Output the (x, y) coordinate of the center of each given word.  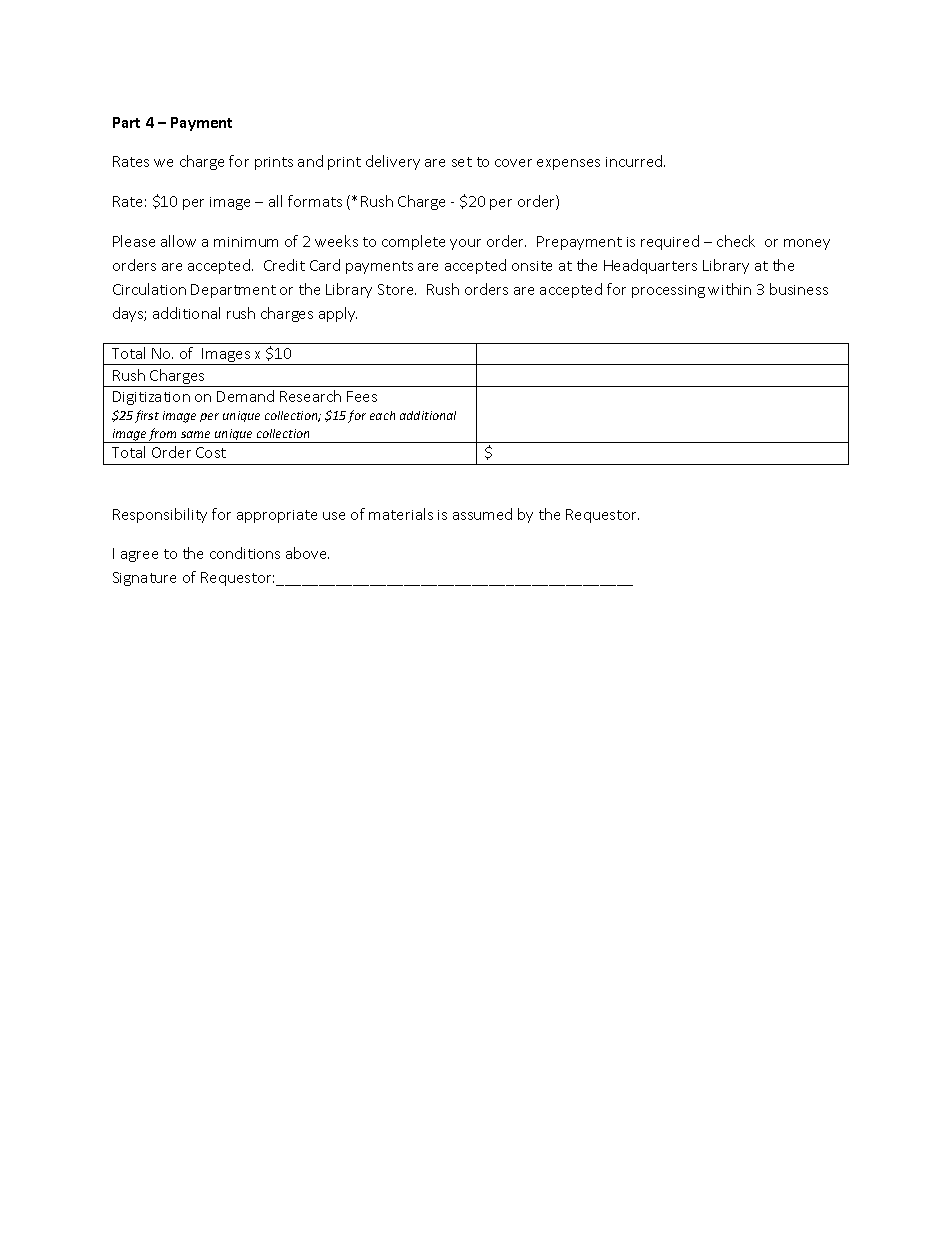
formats (315, 201)
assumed (482, 514)
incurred (635, 161)
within (729, 289)
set (462, 162)
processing (668, 291)
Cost (211, 452)
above (307, 553)
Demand (245, 396)
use (334, 516)
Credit (284, 265)
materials (401, 514)
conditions (245, 553)
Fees (362, 396)
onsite (532, 266)
